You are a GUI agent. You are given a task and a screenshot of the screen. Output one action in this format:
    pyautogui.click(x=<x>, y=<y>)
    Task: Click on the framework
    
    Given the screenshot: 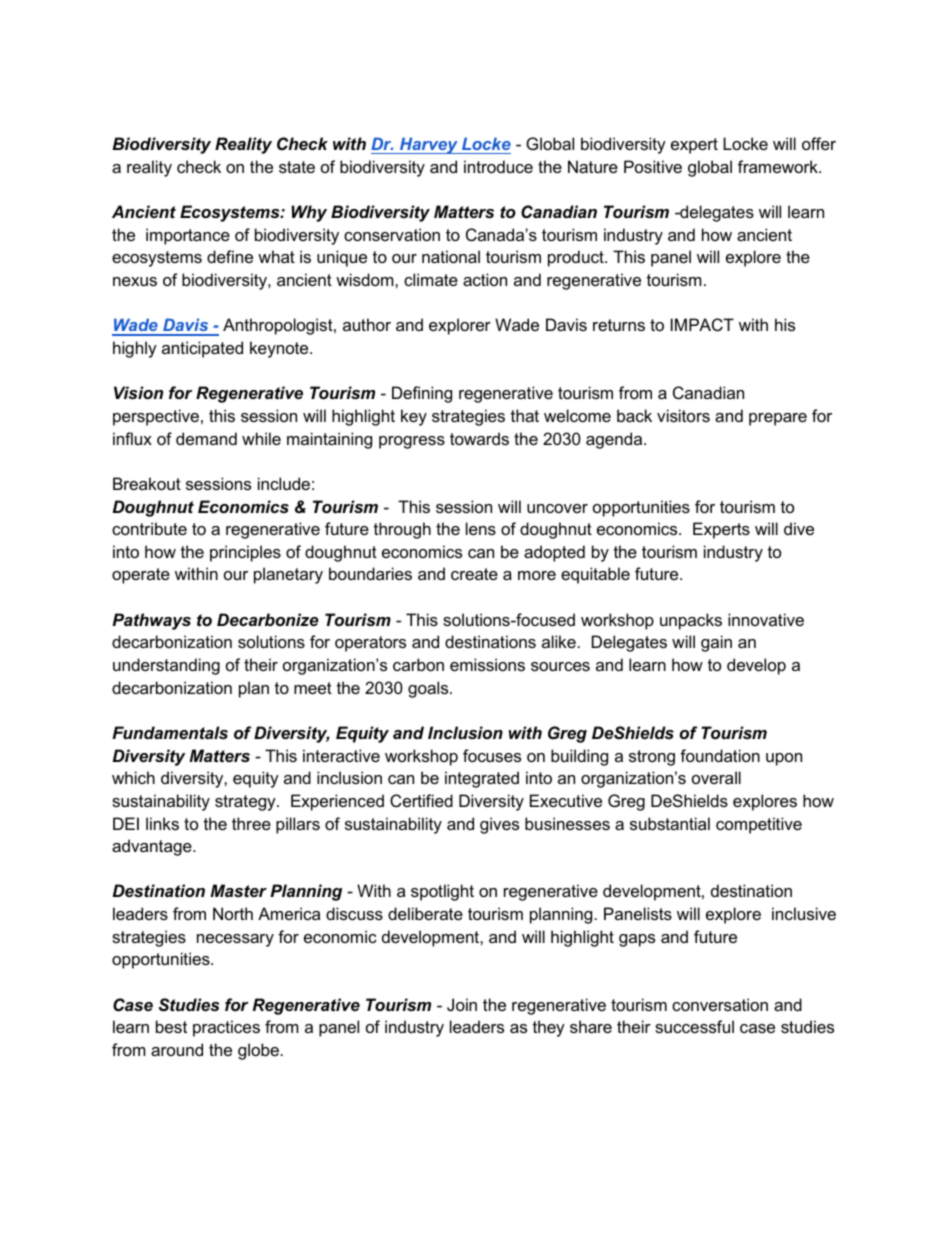 What is the action you would take?
    pyautogui.click(x=779, y=166)
